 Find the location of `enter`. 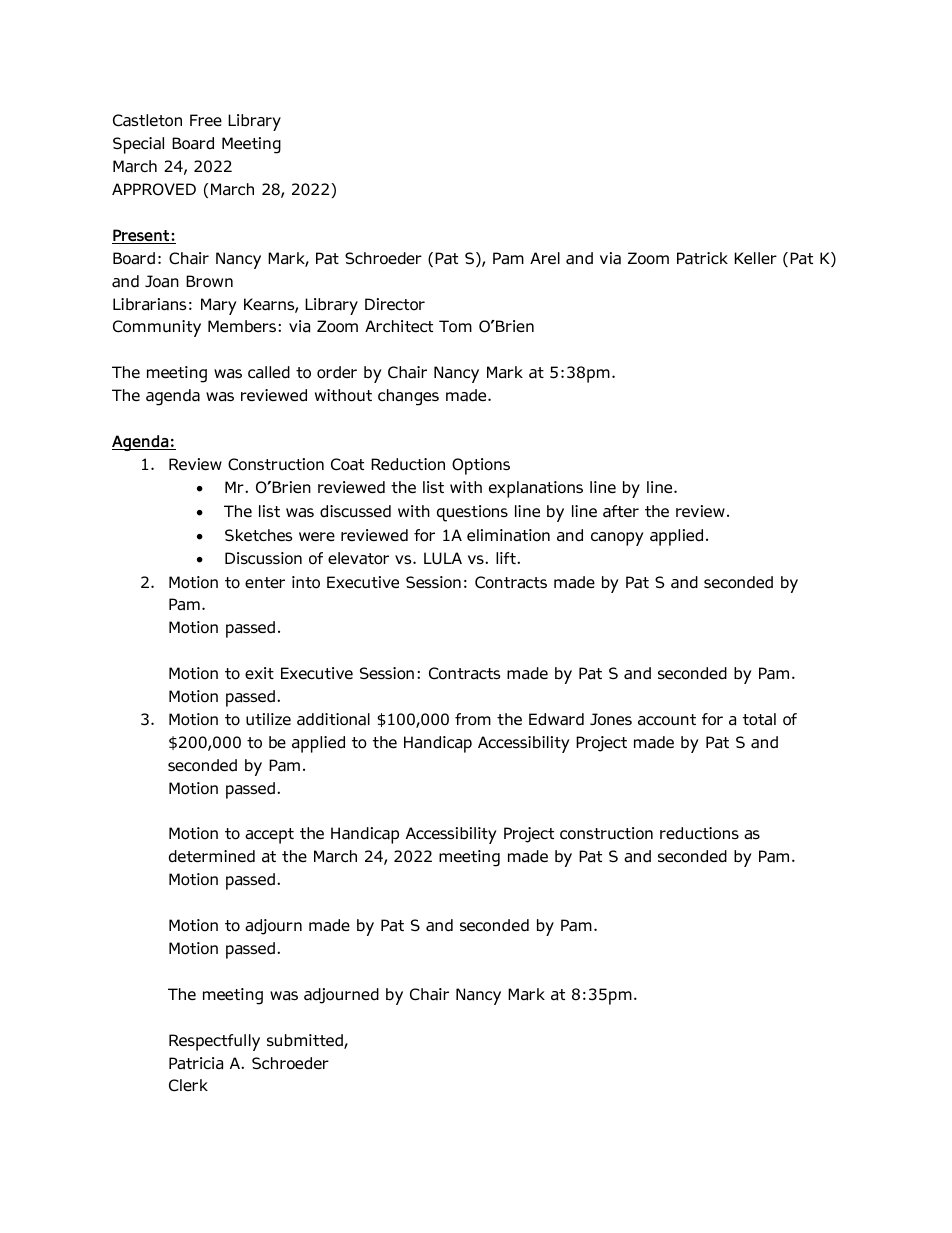

enter is located at coordinates (265, 582).
